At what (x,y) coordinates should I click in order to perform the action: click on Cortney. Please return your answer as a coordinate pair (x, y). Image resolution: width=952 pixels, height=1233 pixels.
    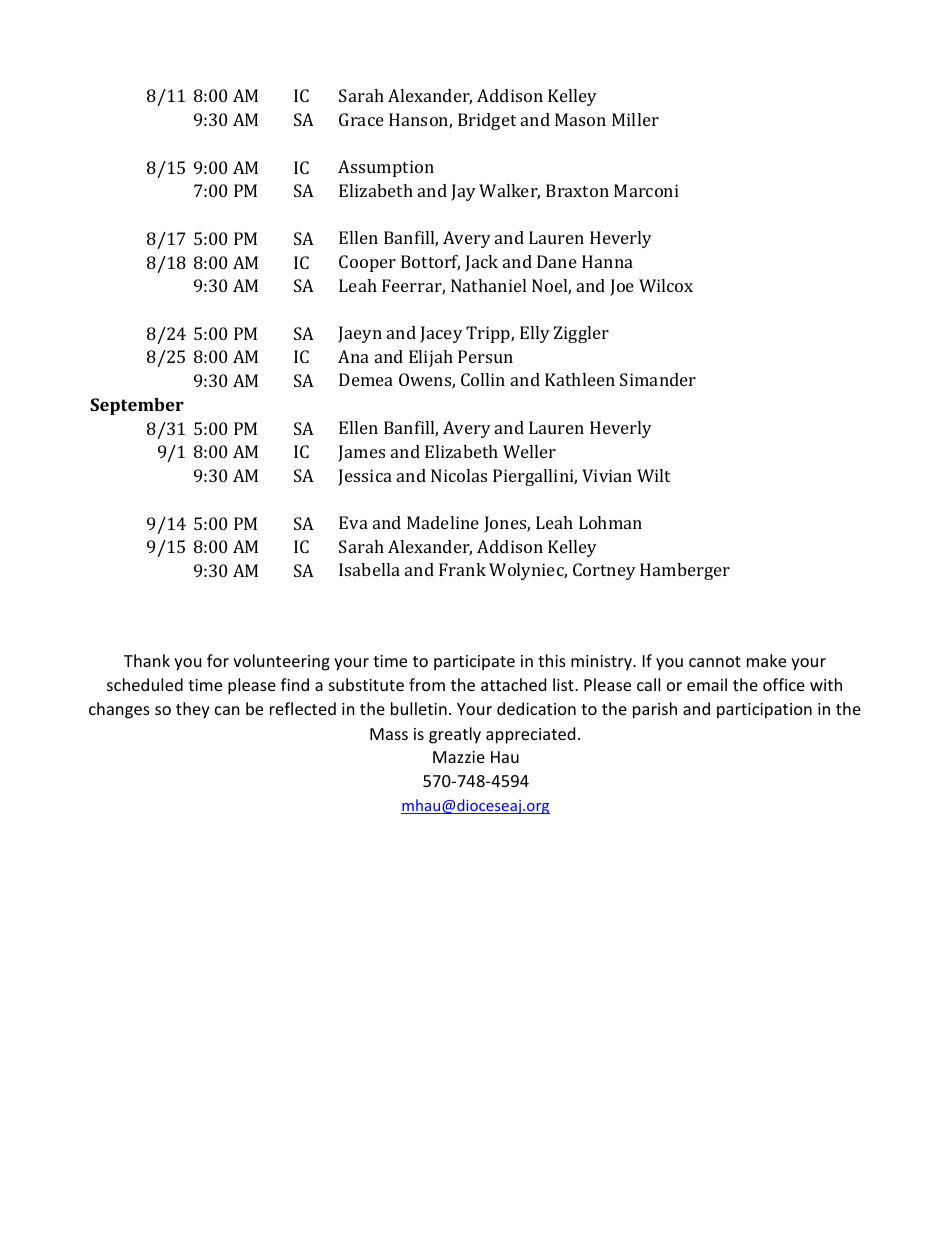
    Looking at the image, I should click on (604, 571).
